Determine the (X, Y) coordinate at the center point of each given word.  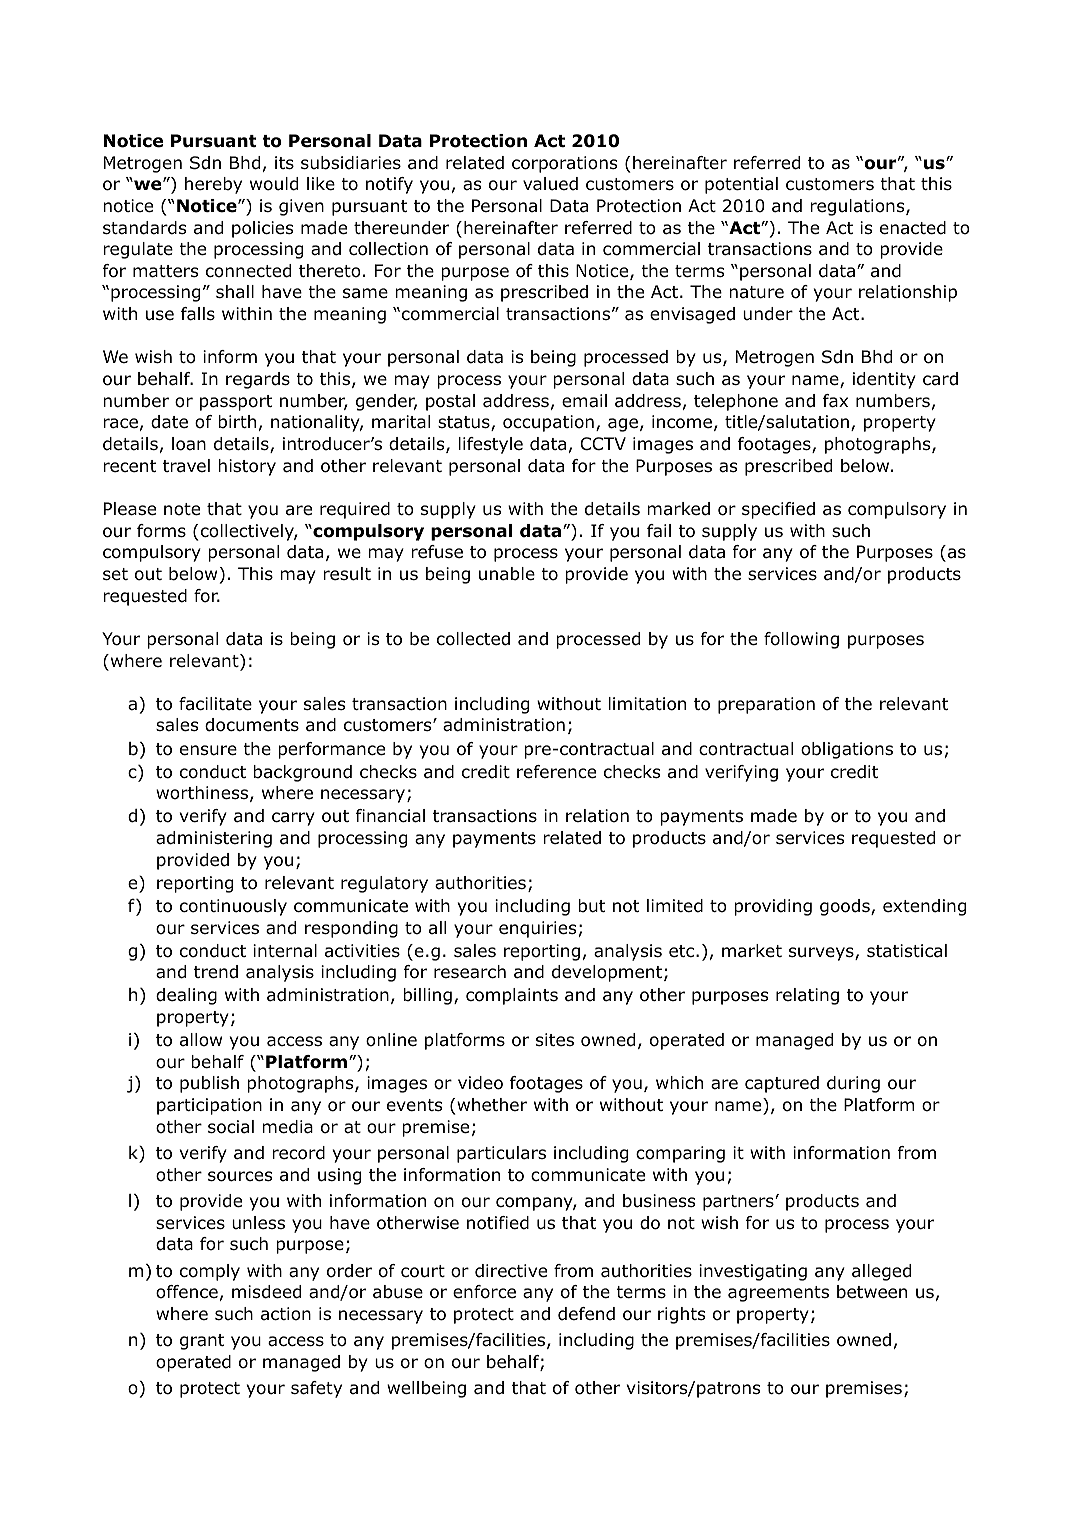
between (872, 1292)
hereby (213, 185)
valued (550, 184)
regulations (858, 207)
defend (586, 1314)
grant (202, 1342)
